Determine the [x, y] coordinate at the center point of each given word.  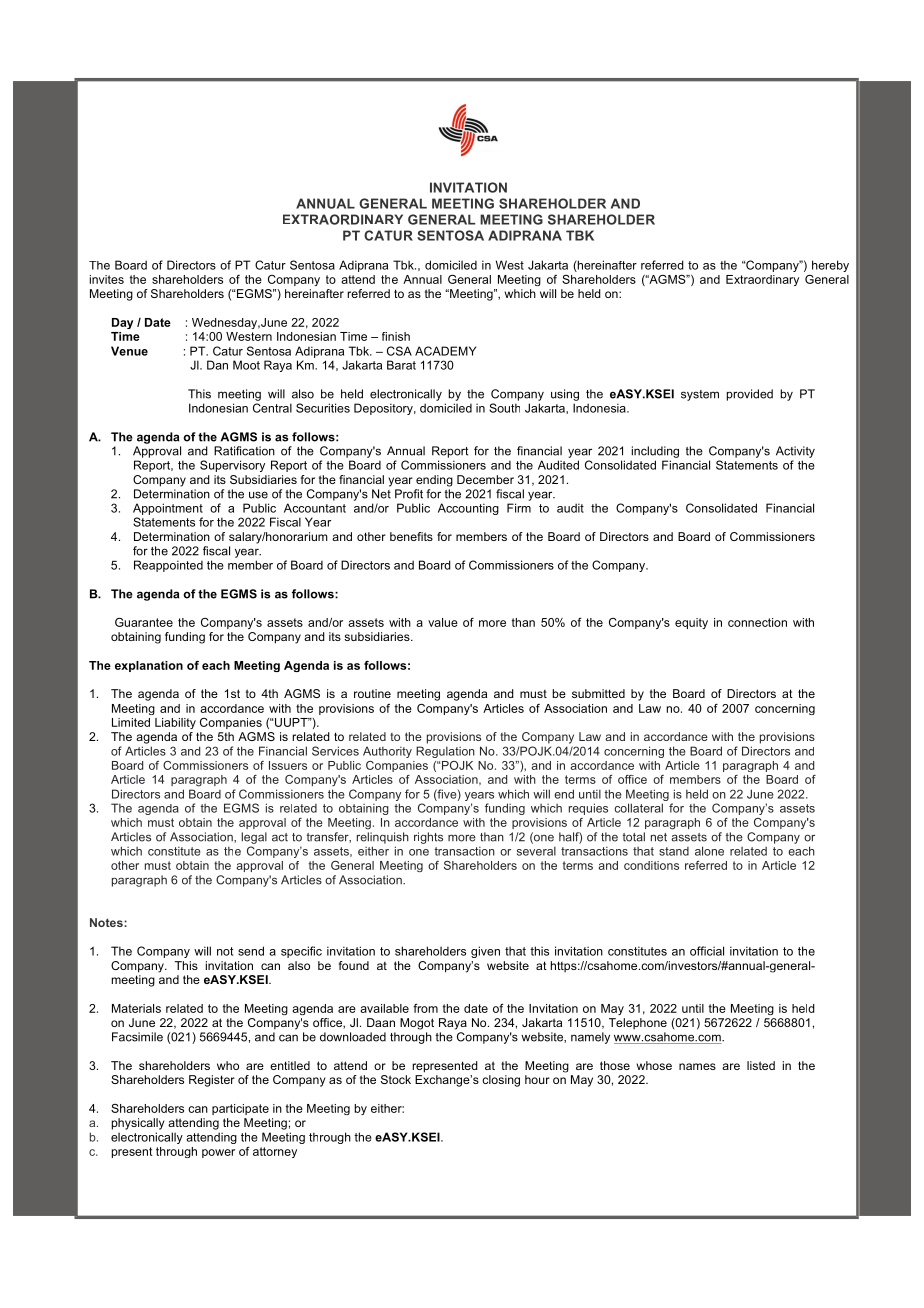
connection [757, 622]
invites [107, 279]
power [218, 1153]
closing [501, 1081]
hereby [830, 266]
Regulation [445, 752]
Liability [175, 723]
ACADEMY [445, 351]
